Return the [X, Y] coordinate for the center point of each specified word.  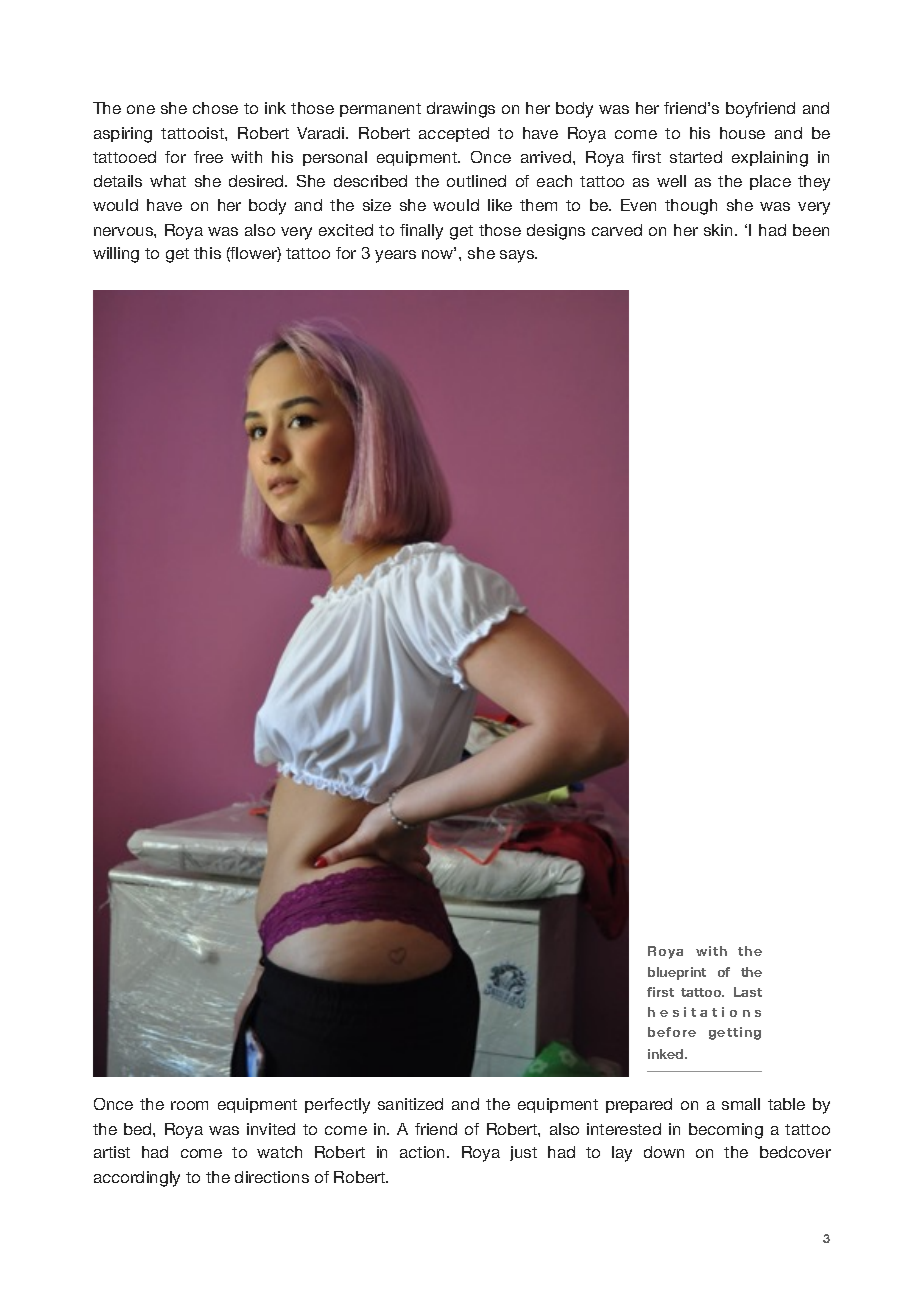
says [518, 256]
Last [748, 992]
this [207, 253]
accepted [454, 134]
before [672, 1032]
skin [718, 230]
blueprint [677, 973]
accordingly [137, 1179]
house [742, 133]
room [189, 1105]
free [208, 157]
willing [116, 255]
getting [735, 1033]
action [424, 1152]
